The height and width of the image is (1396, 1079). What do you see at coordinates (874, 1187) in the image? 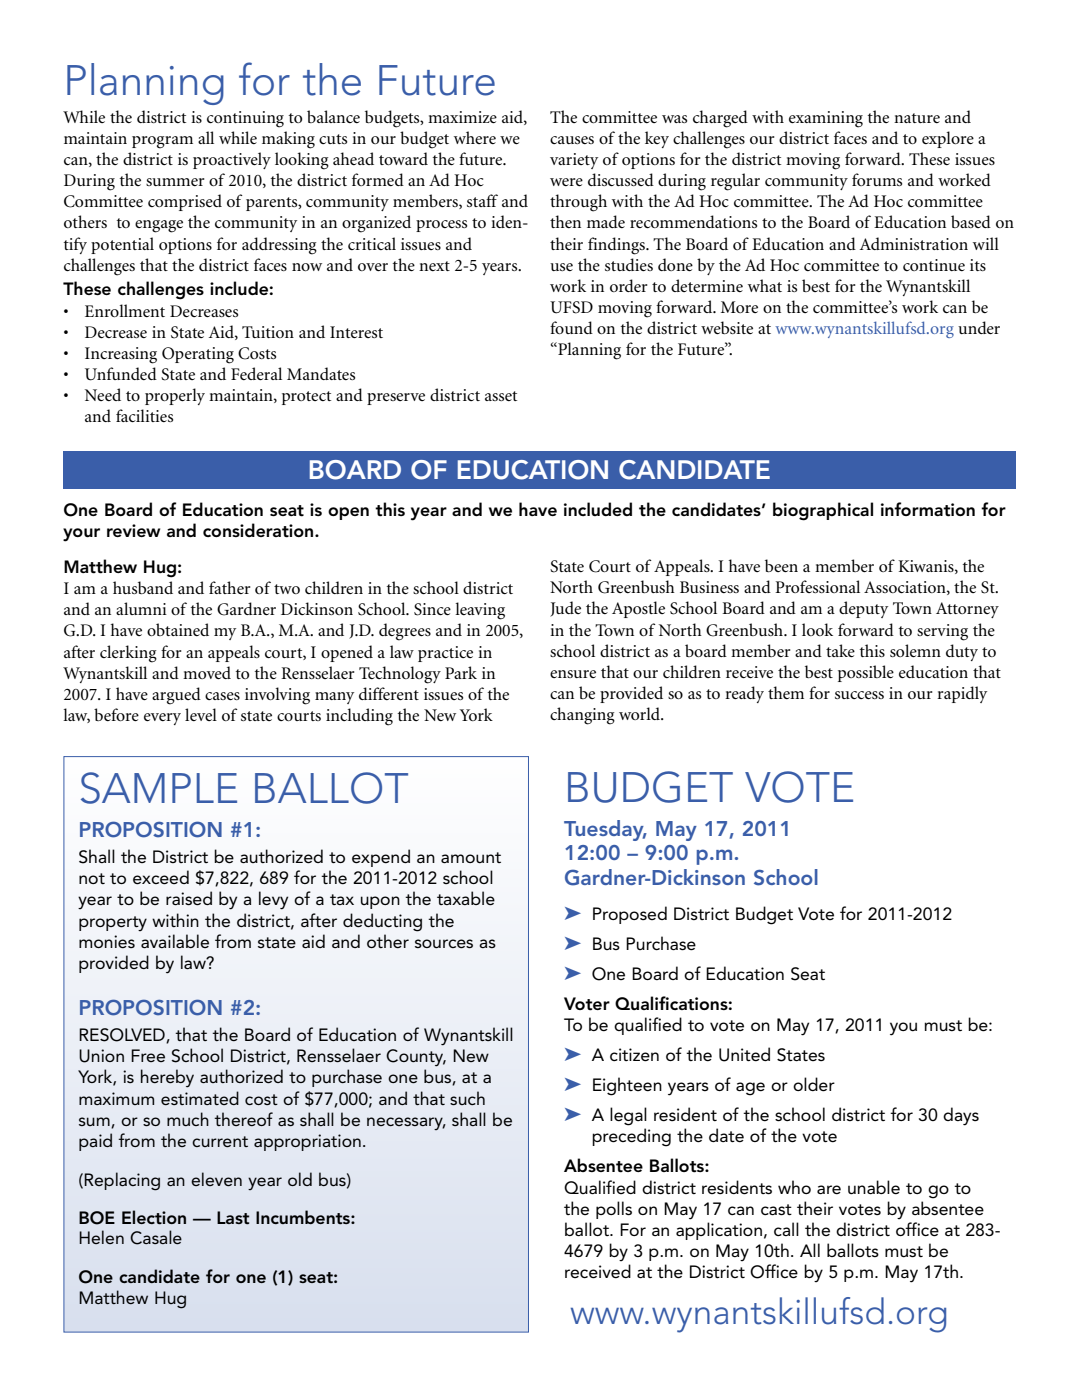
I see `unable` at bounding box center [874, 1187].
